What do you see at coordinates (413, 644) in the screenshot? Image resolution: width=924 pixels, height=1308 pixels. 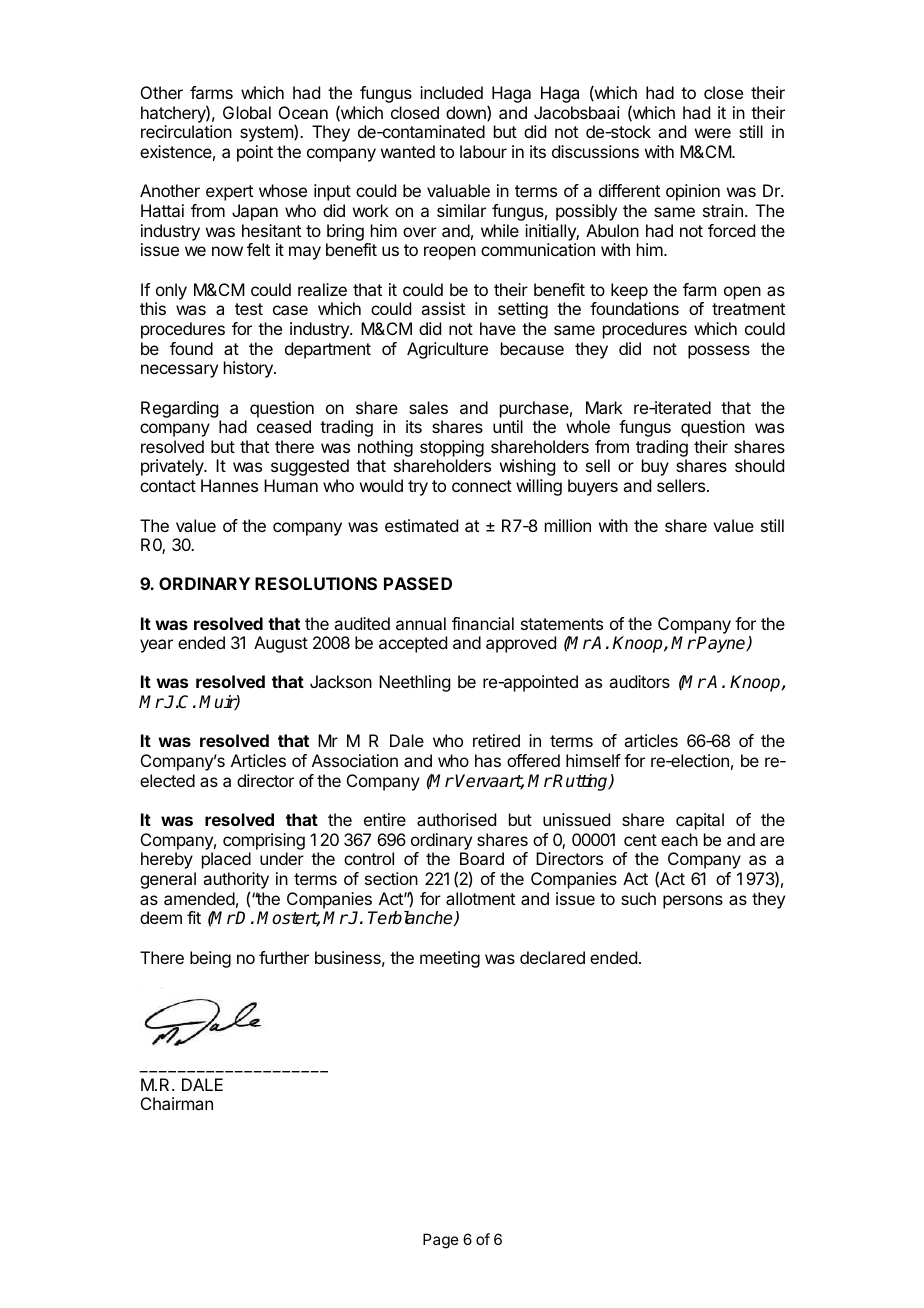 I see `accepted` at bounding box center [413, 644].
